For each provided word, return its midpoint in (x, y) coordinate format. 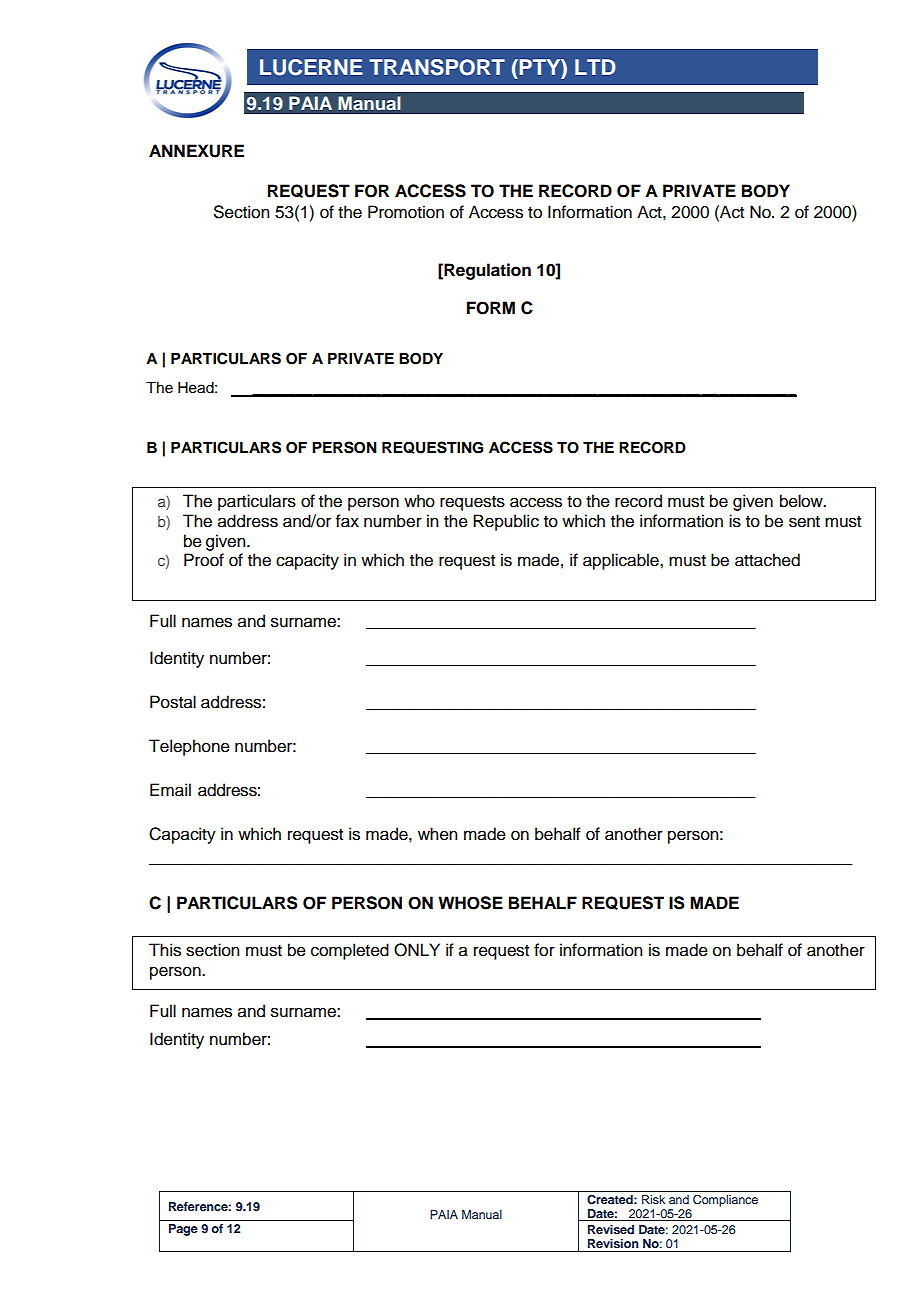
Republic (506, 522)
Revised (611, 1229)
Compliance (725, 1201)
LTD (595, 67)
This (165, 950)
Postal (173, 702)
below (802, 501)
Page (183, 1230)
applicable (622, 561)
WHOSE (470, 903)
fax (347, 521)
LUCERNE (311, 67)
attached (767, 560)
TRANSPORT (437, 67)
